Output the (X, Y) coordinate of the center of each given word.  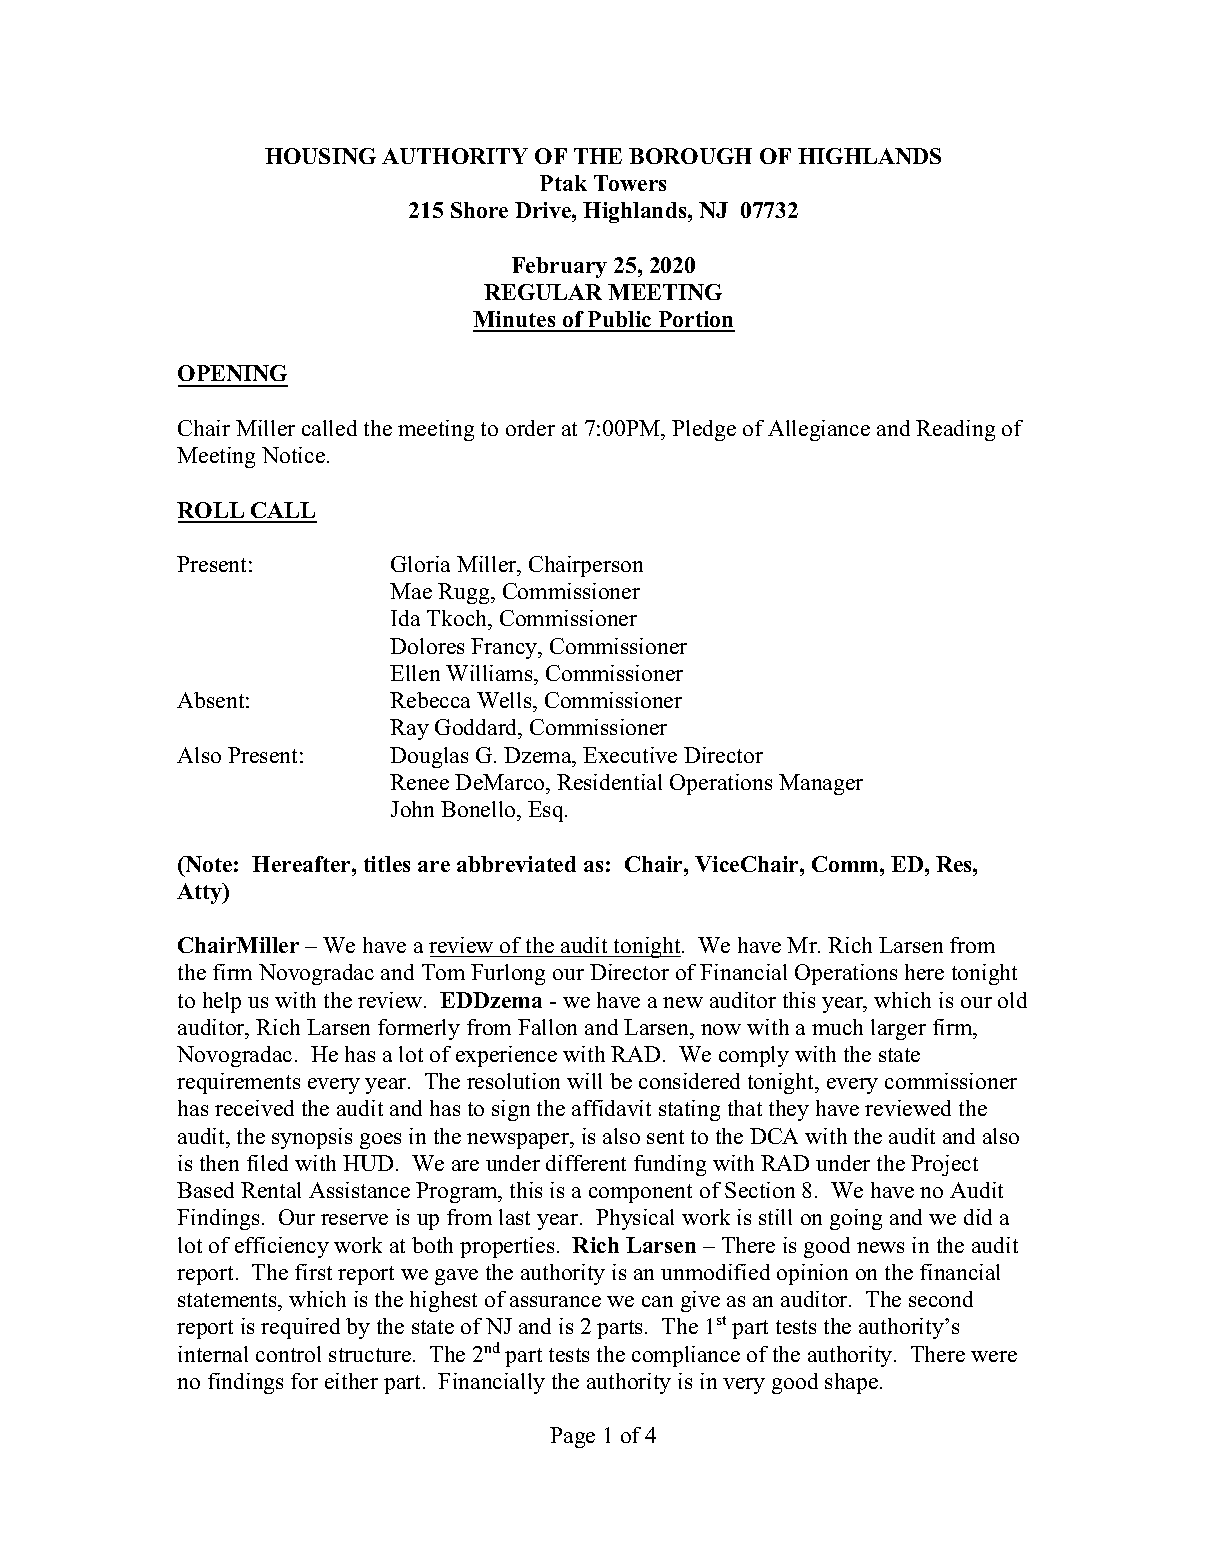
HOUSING (320, 156)
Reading (955, 430)
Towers (630, 183)
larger (898, 1029)
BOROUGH (690, 156)
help (222, 1002)
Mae (411, 591)
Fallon (547, 1027)
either (351, 1381)
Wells (505, 700)
